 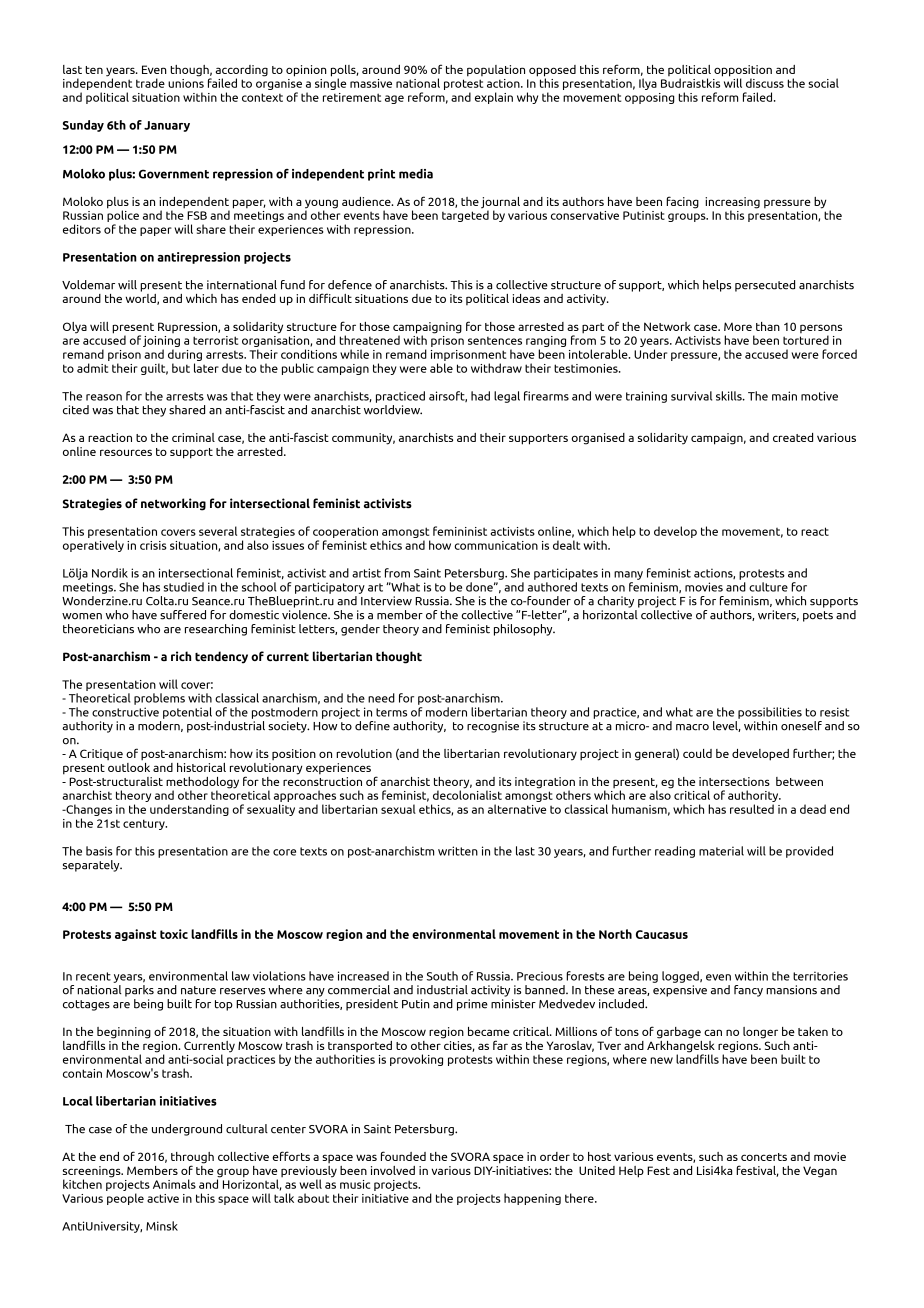 I want to click on concerts, so click(x=764, y=1157).
